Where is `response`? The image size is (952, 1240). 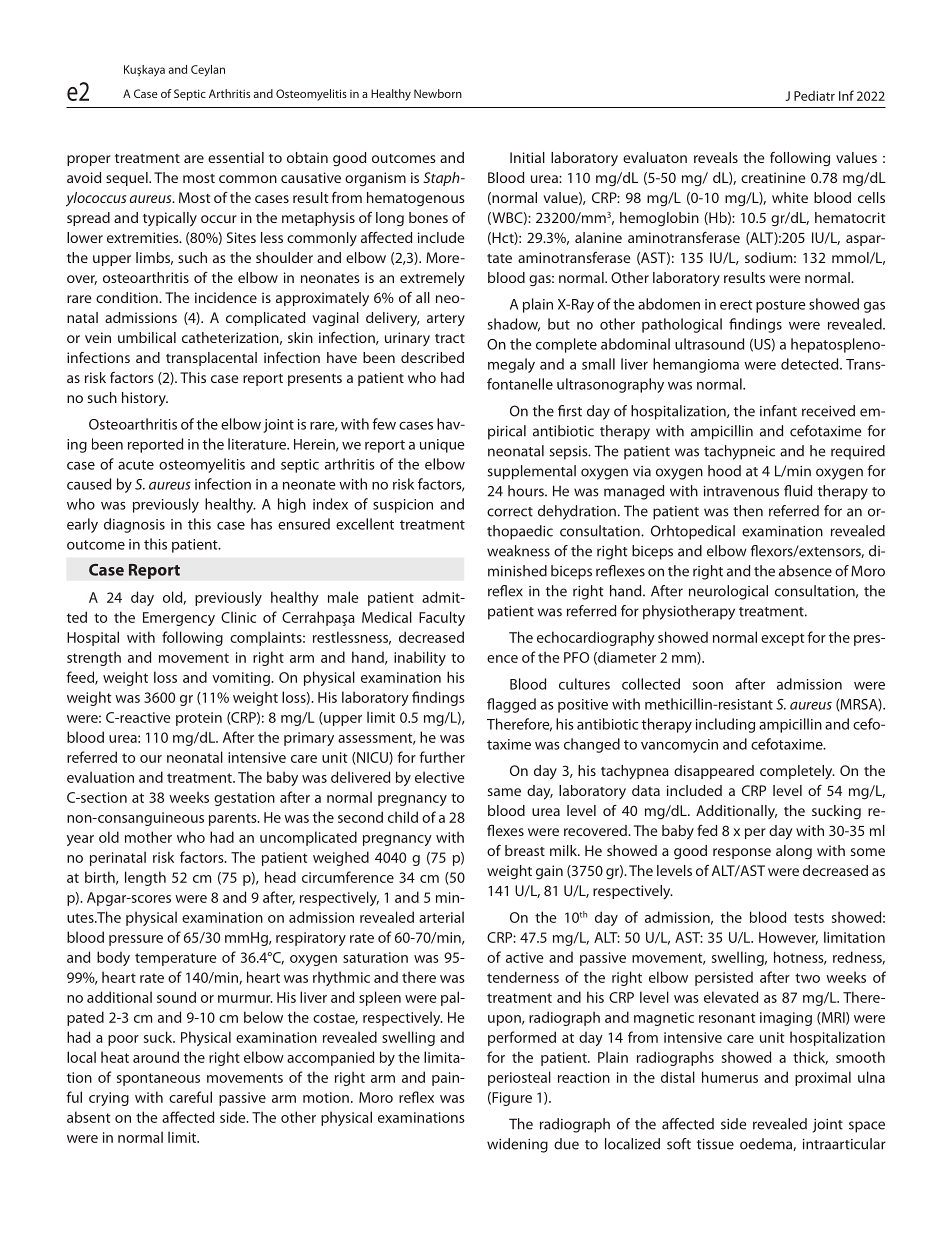 response is located at coordinates (742, 853).
